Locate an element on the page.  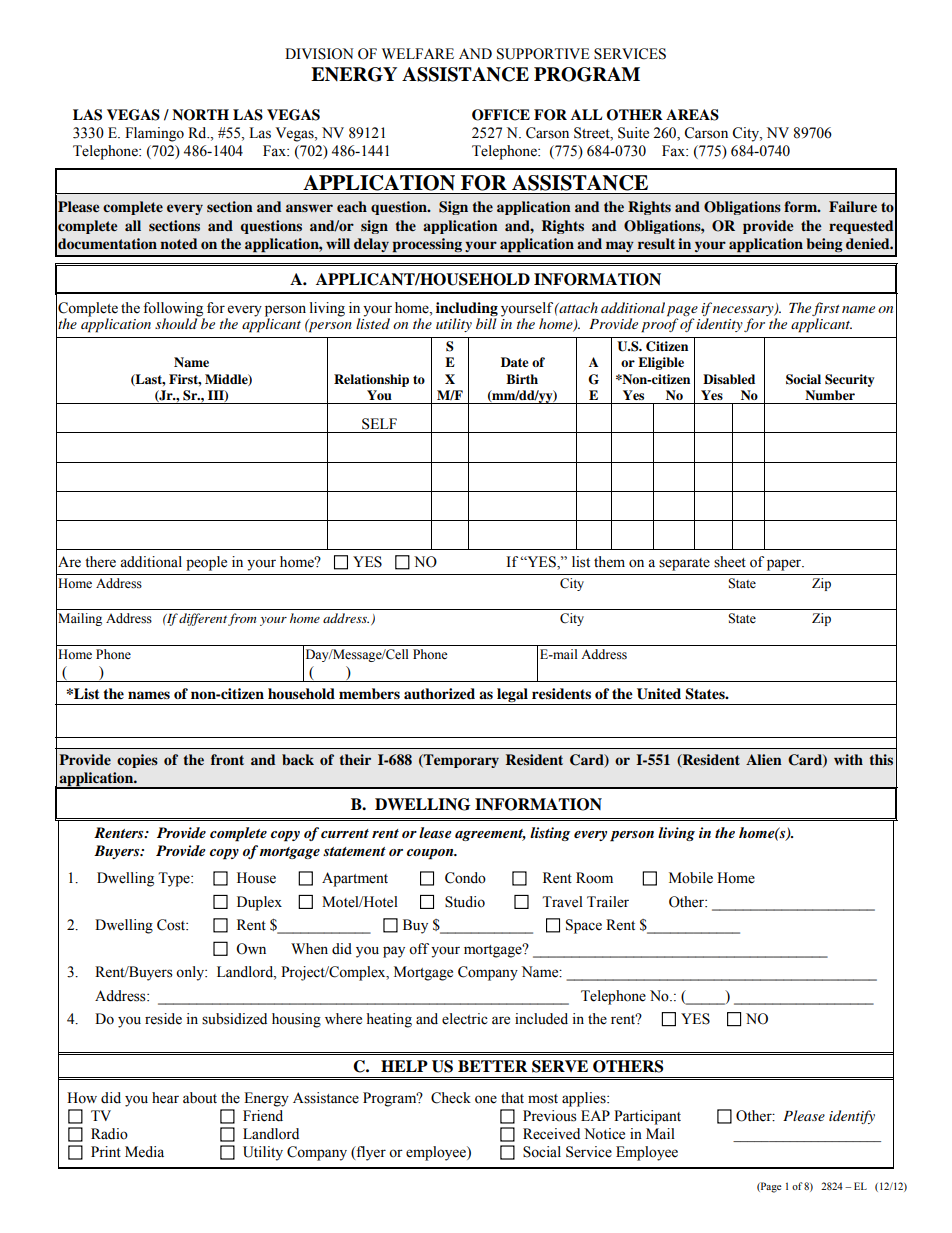
them is located at coordinates (609, 562).
